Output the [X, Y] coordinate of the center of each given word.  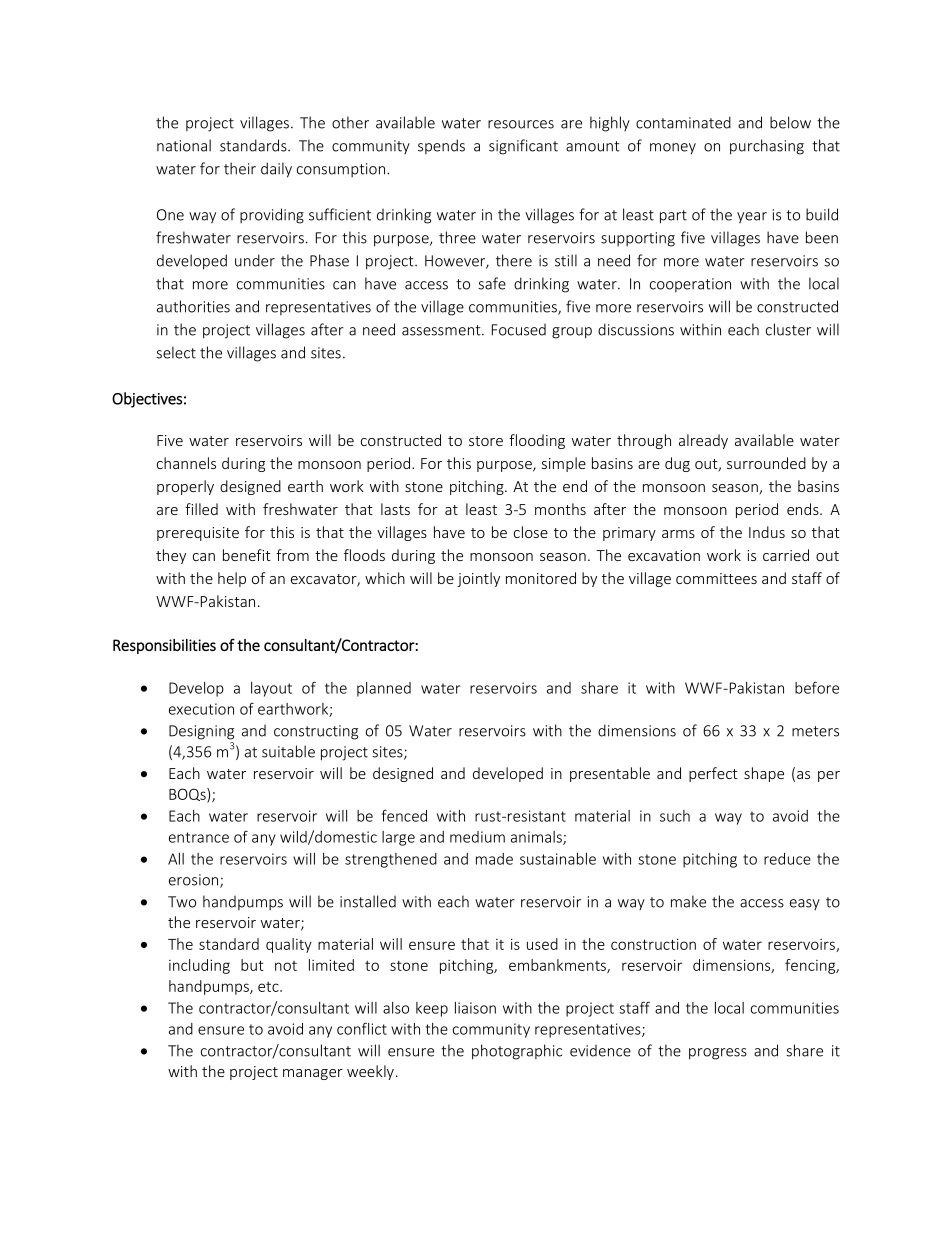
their [240, 168]
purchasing [767, 147]
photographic [517, 1052]
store [486, 441]
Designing [201, 732]
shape [764, 774]
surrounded [766, 463]
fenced [404, 815]
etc [269, 987]
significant [523, 147]
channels [186, 463]
